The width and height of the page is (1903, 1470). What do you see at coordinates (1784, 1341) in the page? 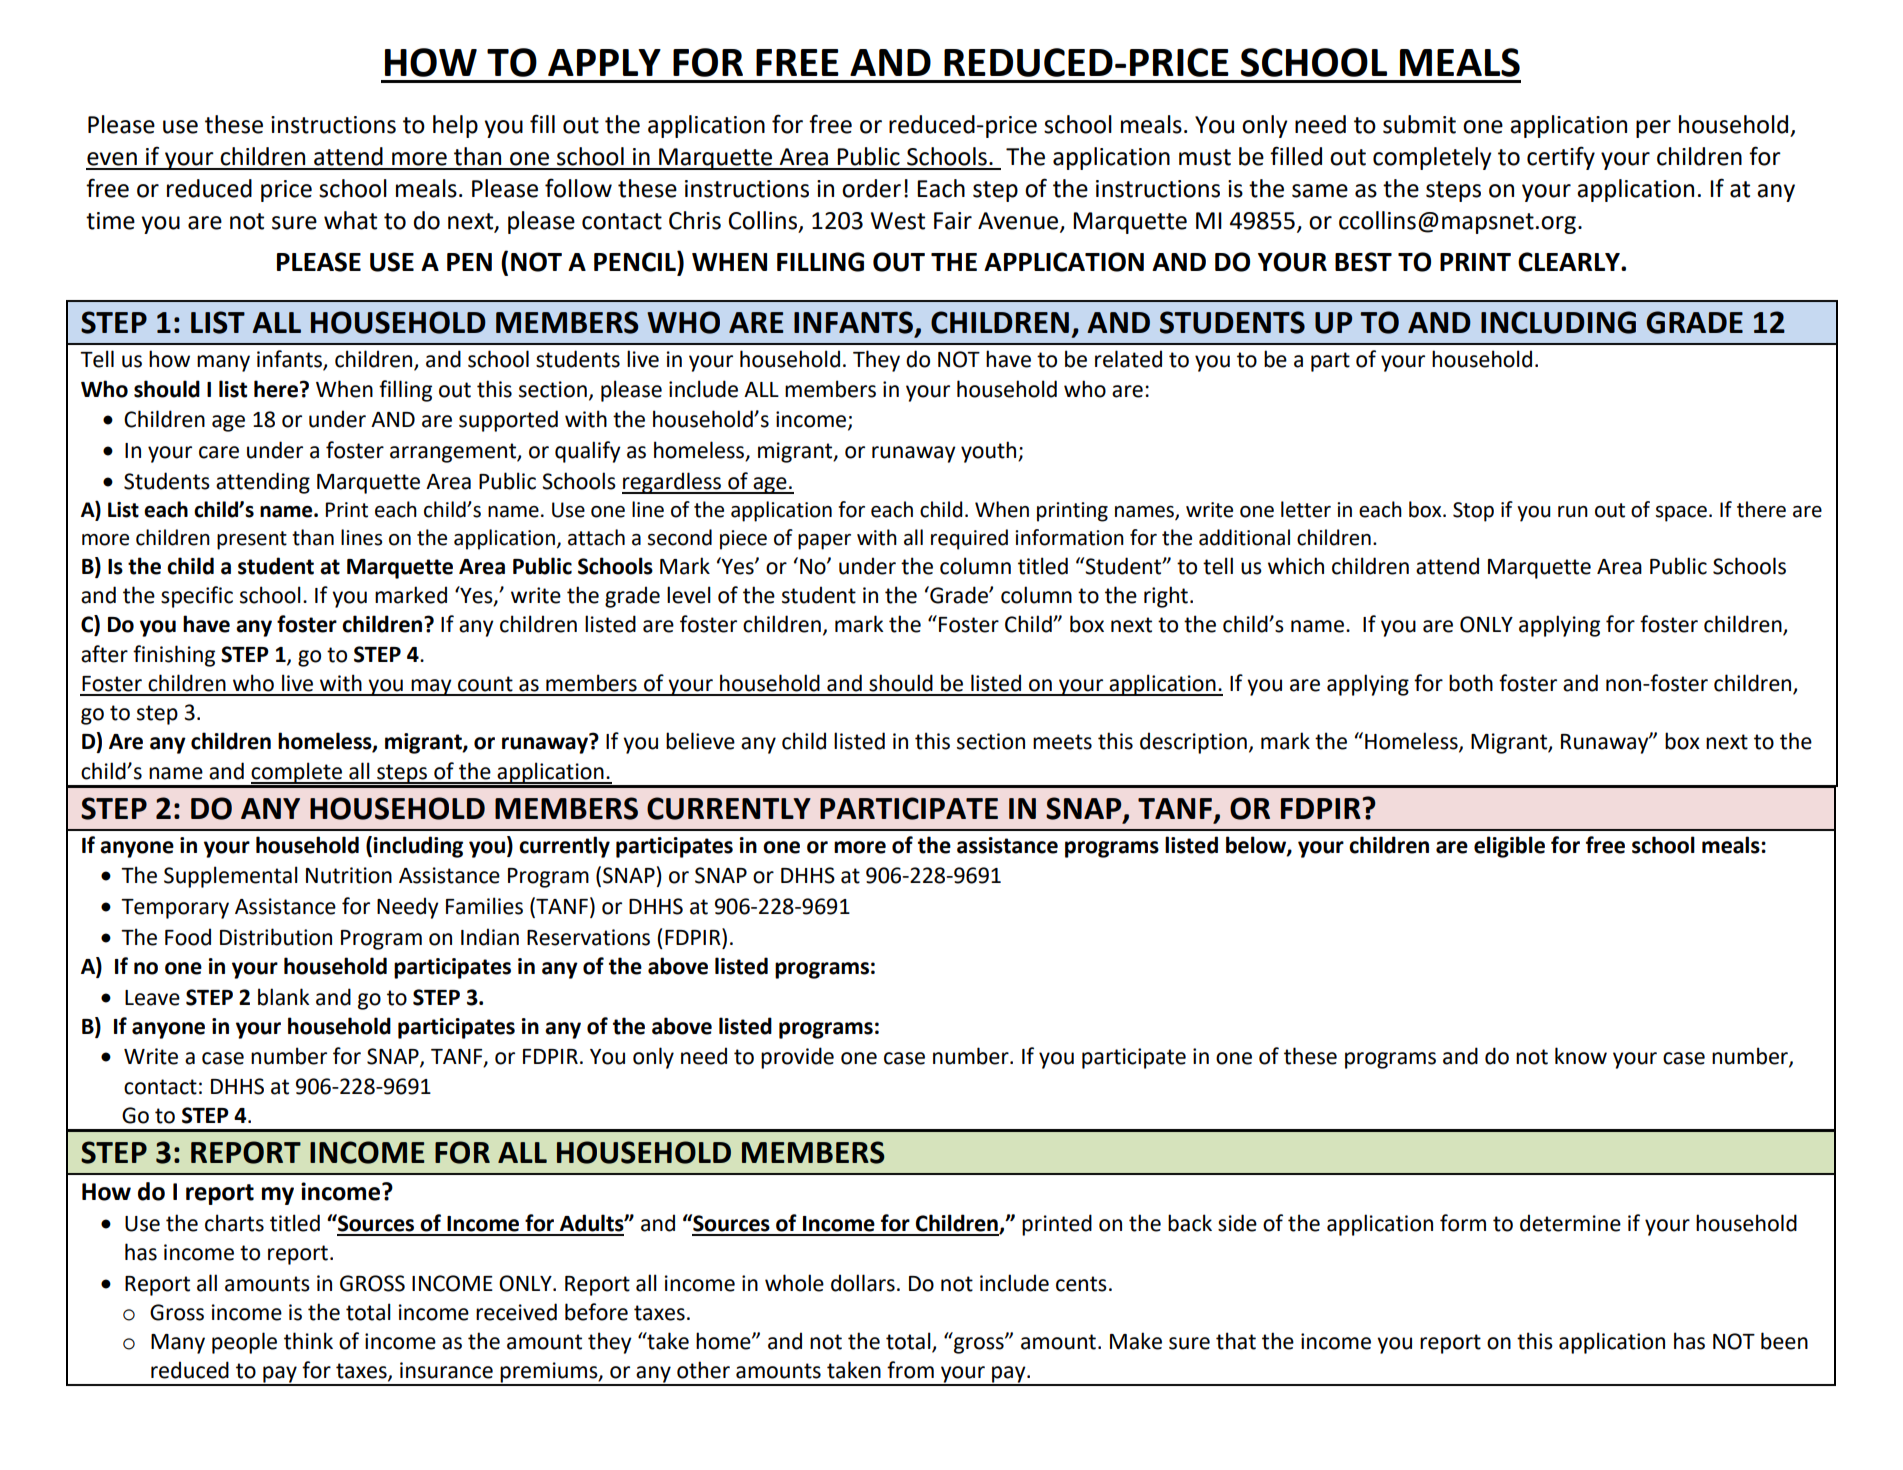
I see `been` at bounding box center [1784, 1341].
